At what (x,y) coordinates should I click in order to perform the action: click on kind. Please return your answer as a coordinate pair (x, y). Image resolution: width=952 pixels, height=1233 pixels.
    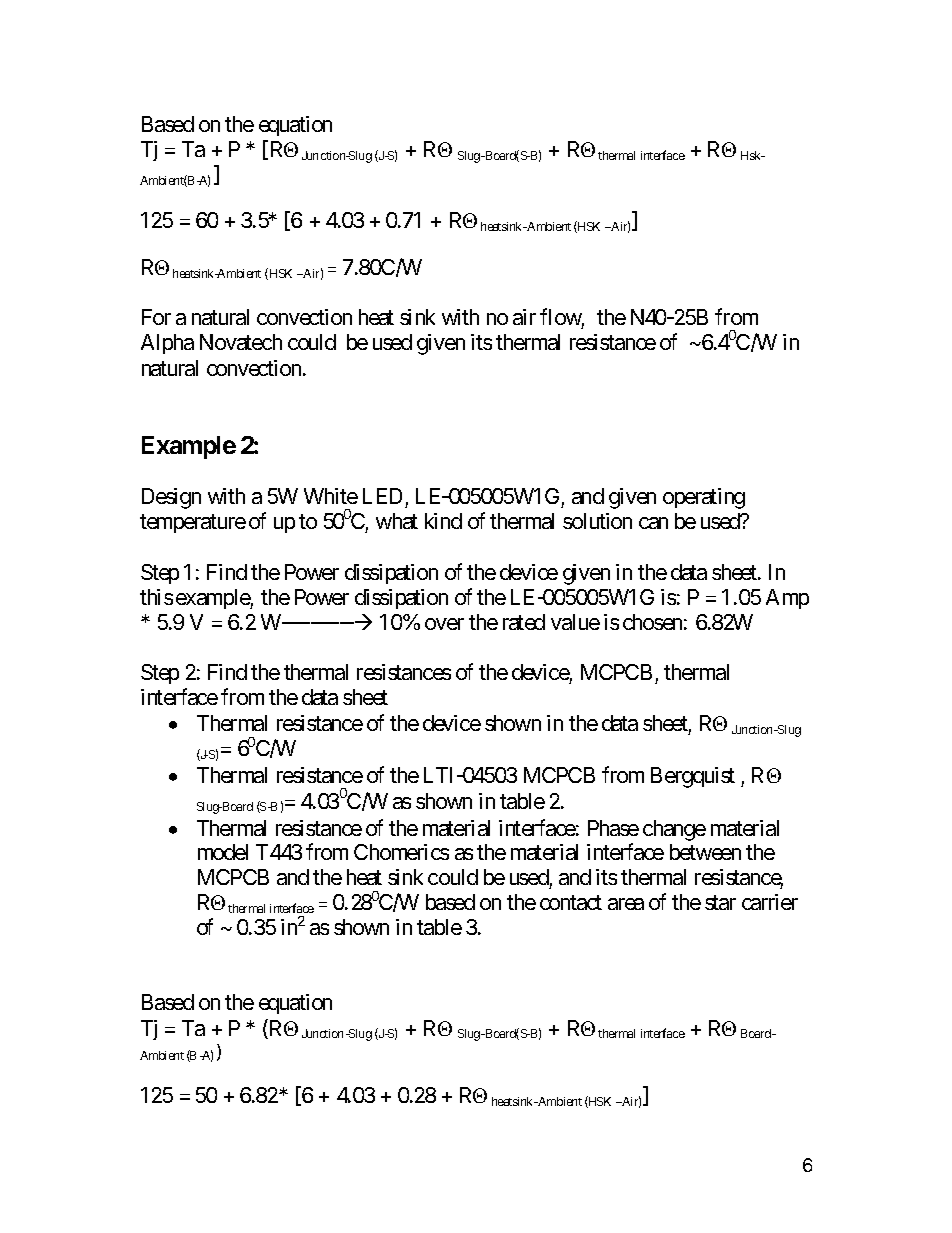
    Looking at the image, I should click on (443, 521).
